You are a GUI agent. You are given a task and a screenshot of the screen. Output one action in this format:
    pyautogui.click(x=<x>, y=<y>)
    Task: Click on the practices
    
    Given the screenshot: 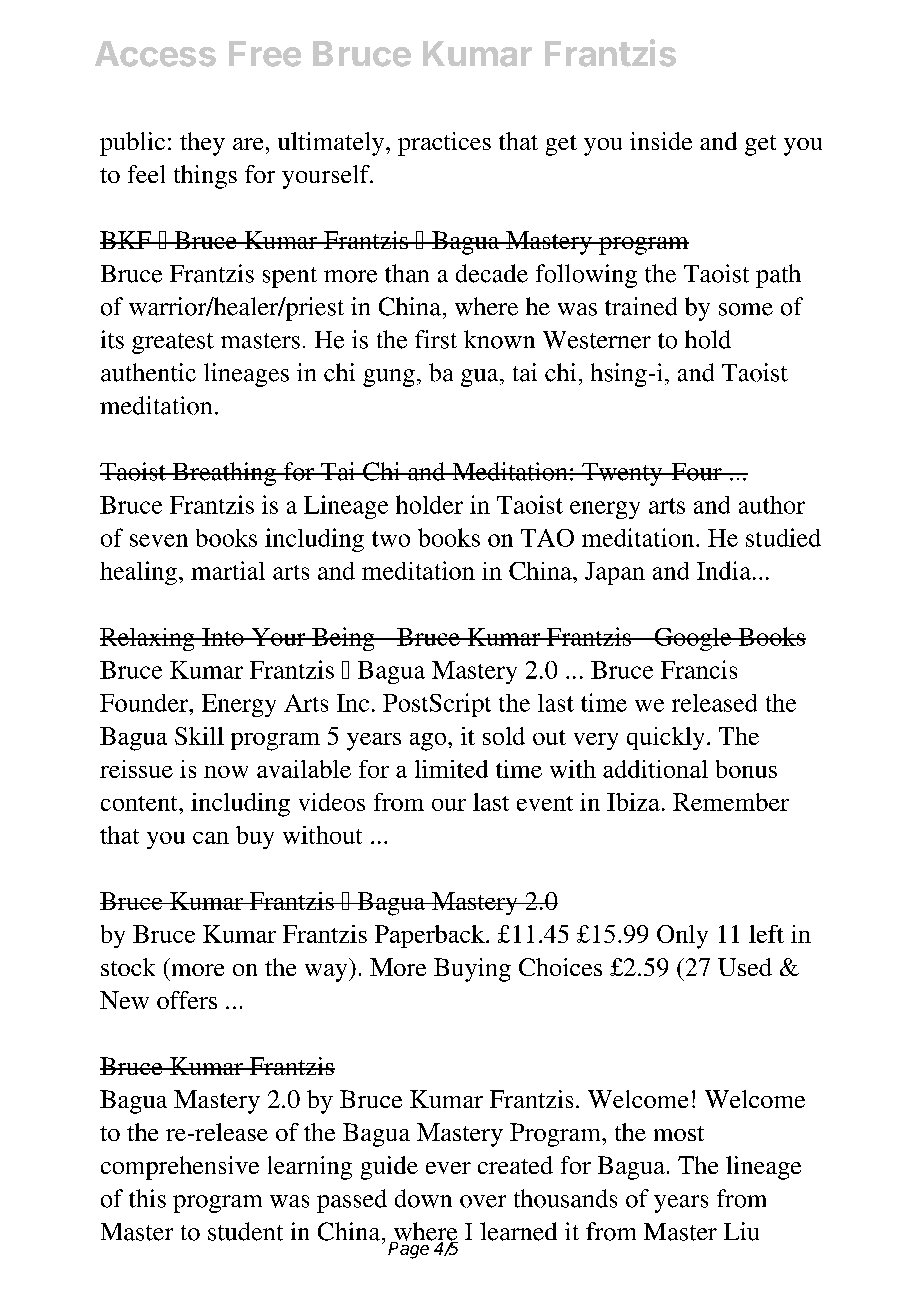 What is the action you would take?
    pyautogui.click(x=444, y=144)
